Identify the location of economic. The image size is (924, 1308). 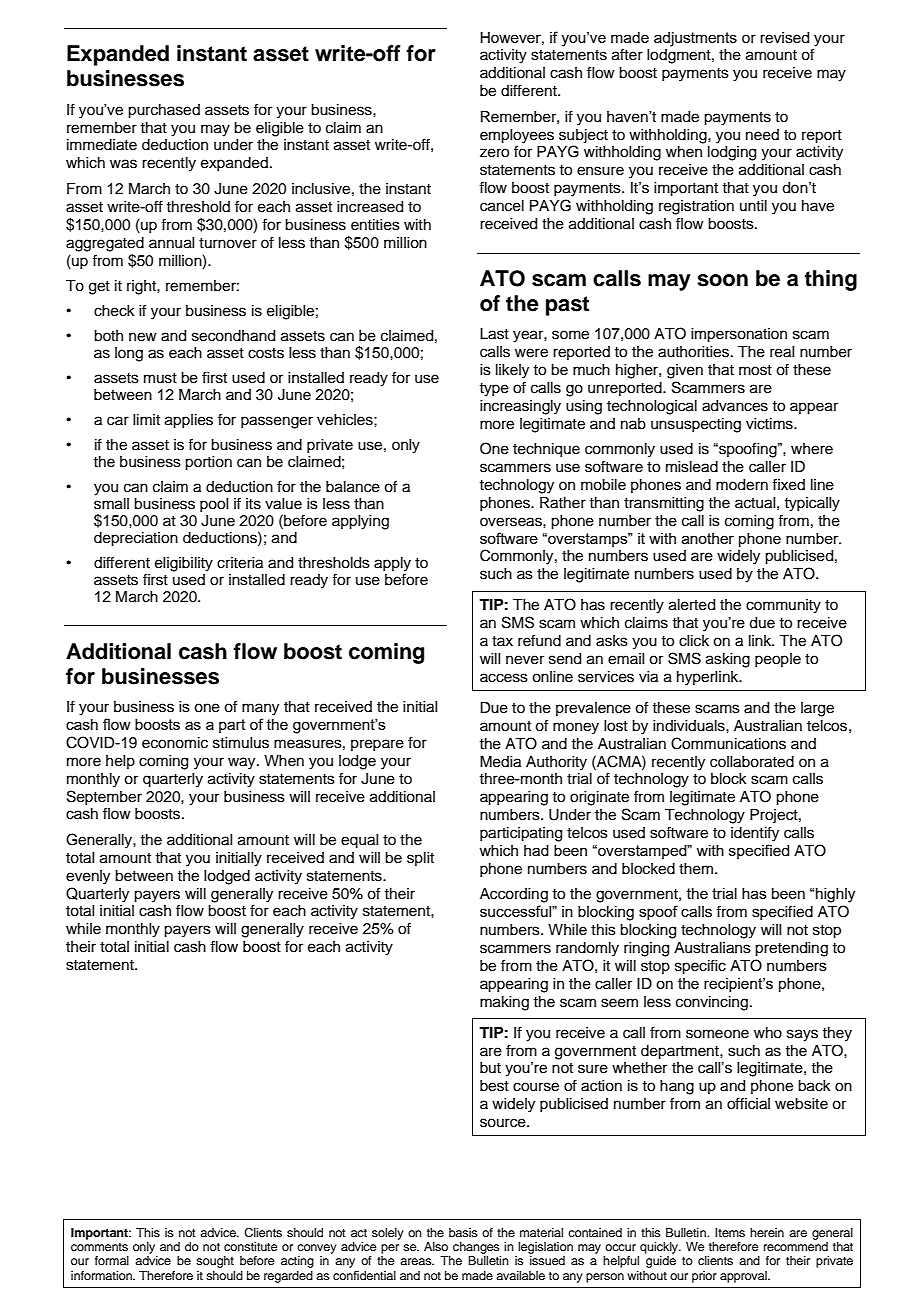
(175, 743).
